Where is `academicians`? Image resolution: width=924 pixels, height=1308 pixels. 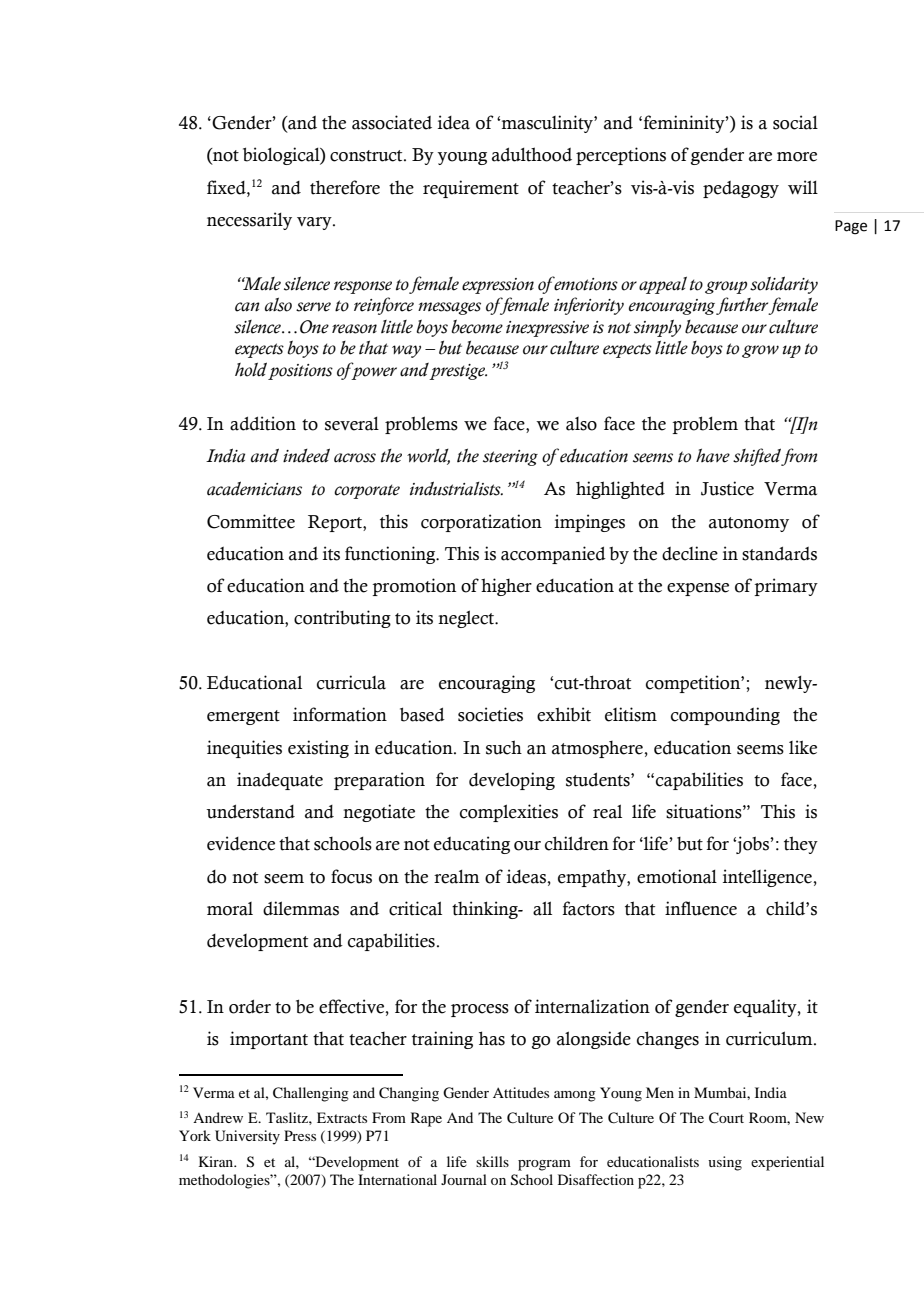 academicians is located at coordinates (254, 488).
